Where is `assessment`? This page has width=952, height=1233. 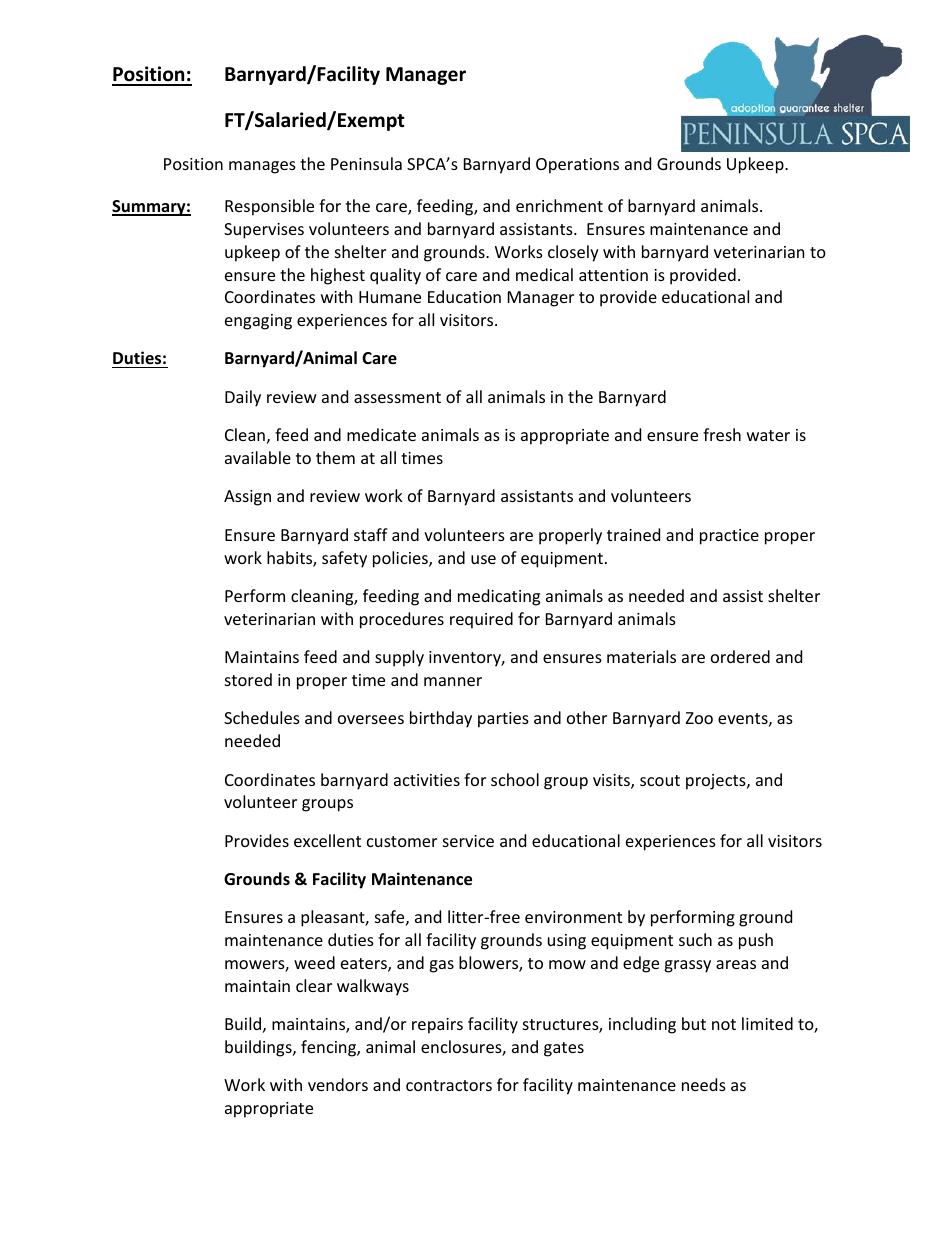 assessment is located at coordinates (397, 397).
